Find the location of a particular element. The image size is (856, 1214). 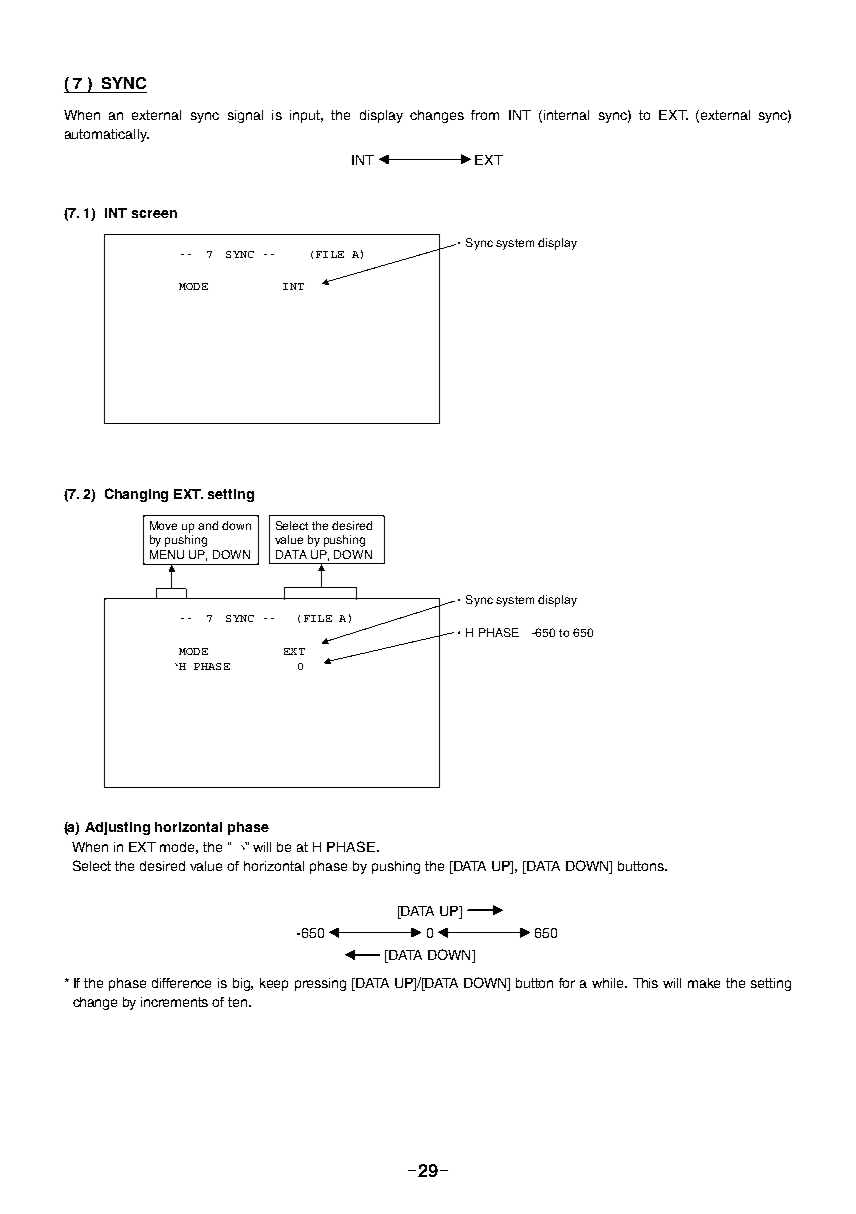

Adjusting is located at coordinates (117, 828).
